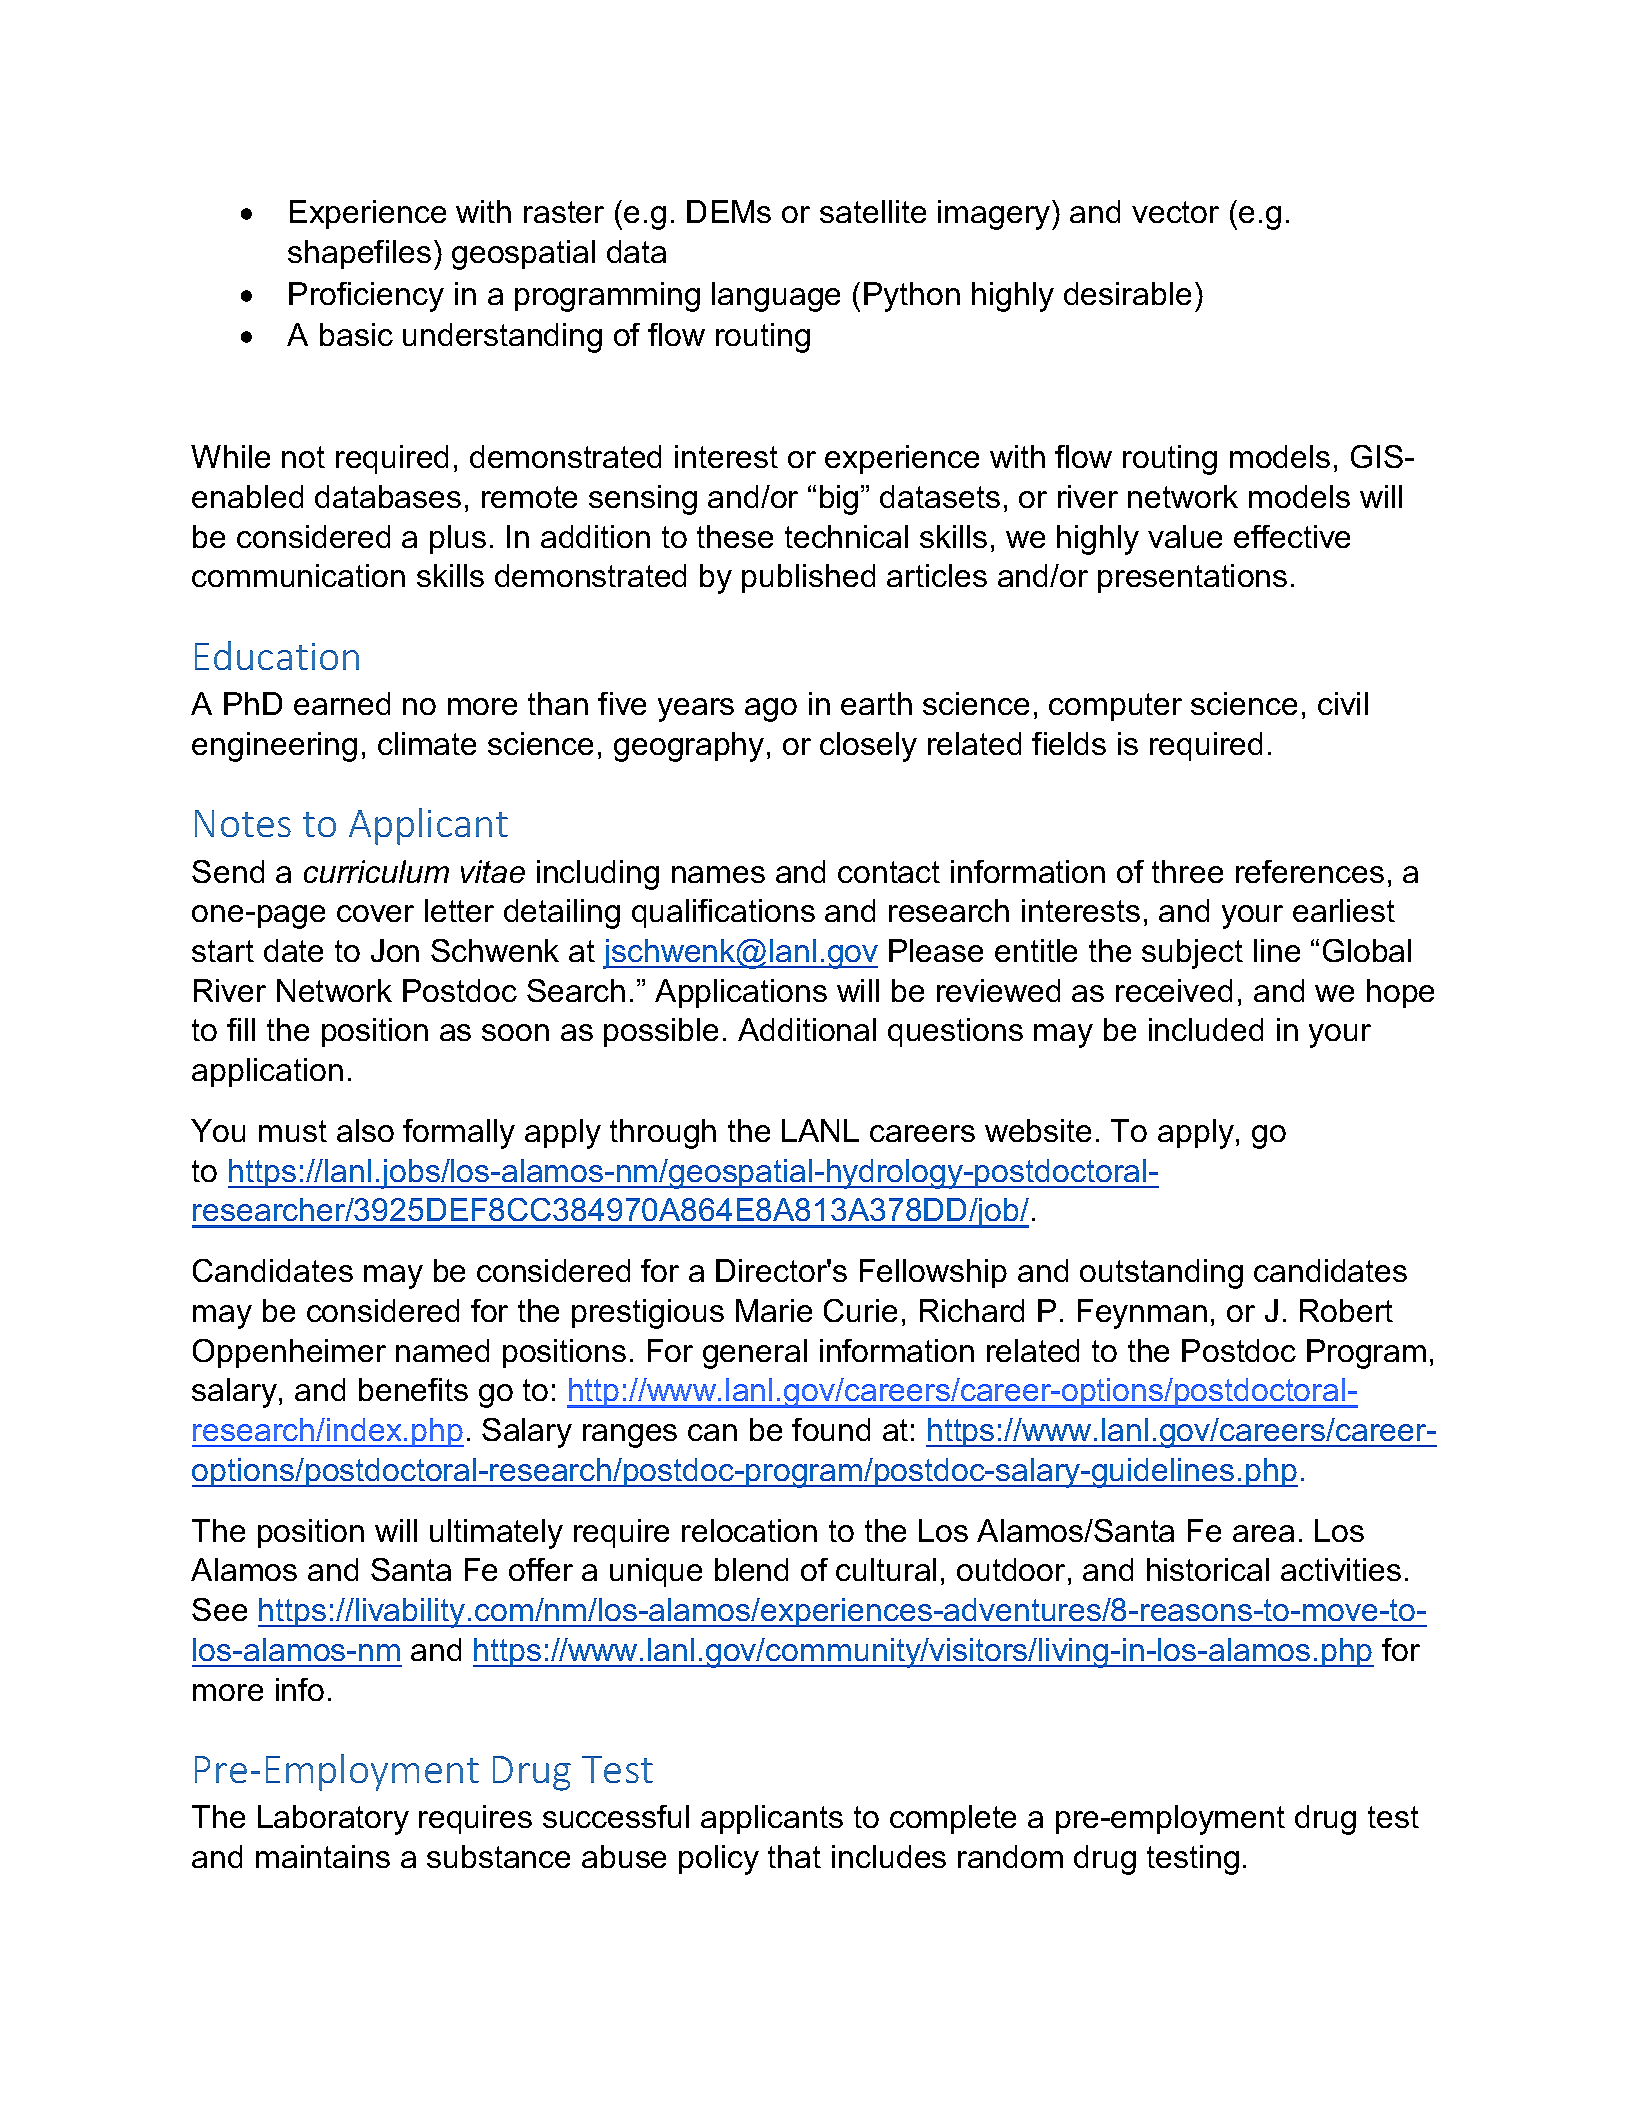  I want to click on ago, so click(771, 710).
